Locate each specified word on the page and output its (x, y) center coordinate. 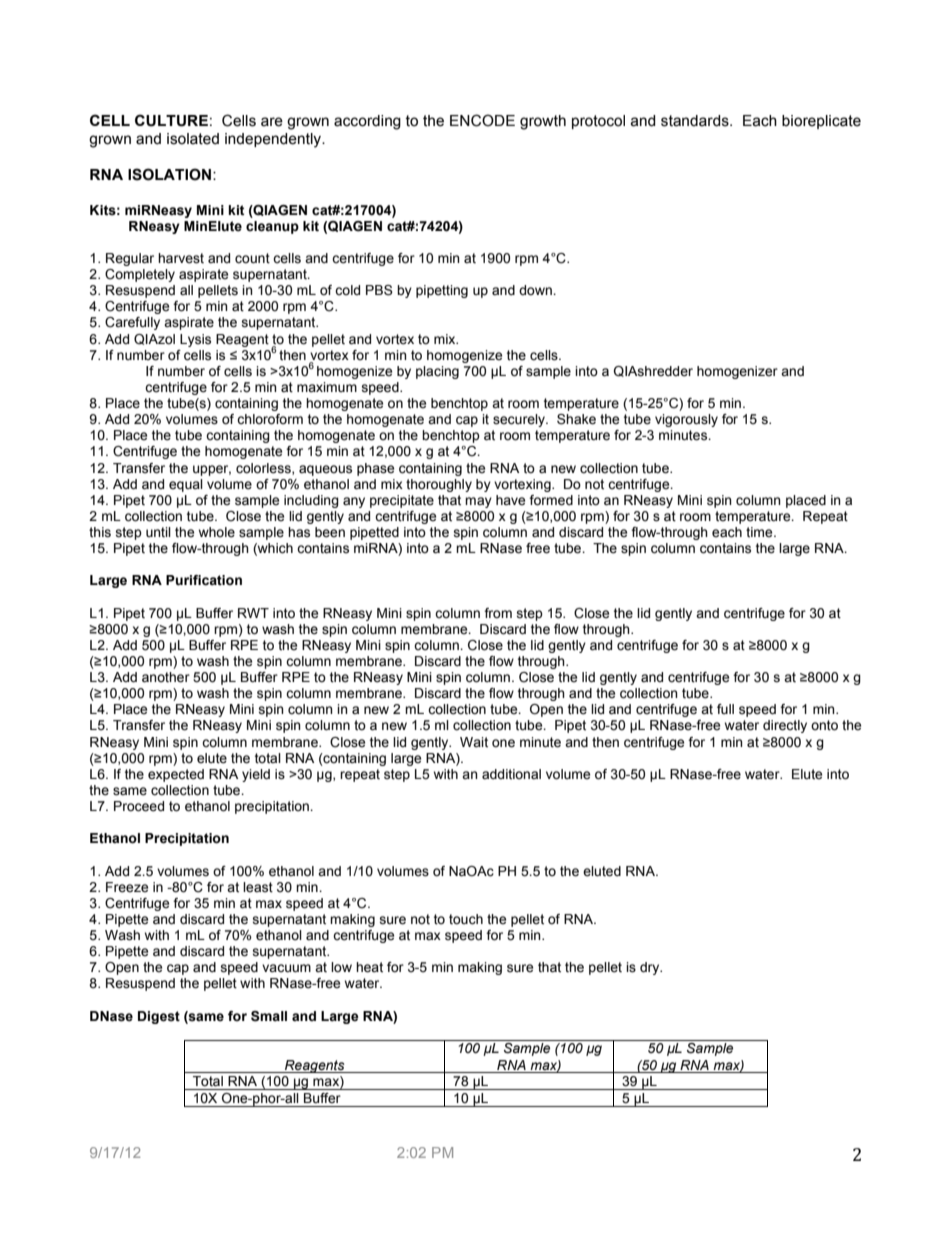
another (166, 677)
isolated (193, 139)
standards (696, 121)
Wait (474, 742)
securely (520, 420)
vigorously (686, 420)
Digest (159, 1017)
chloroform (270, 419)
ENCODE (482, 120)
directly (785, 726)
